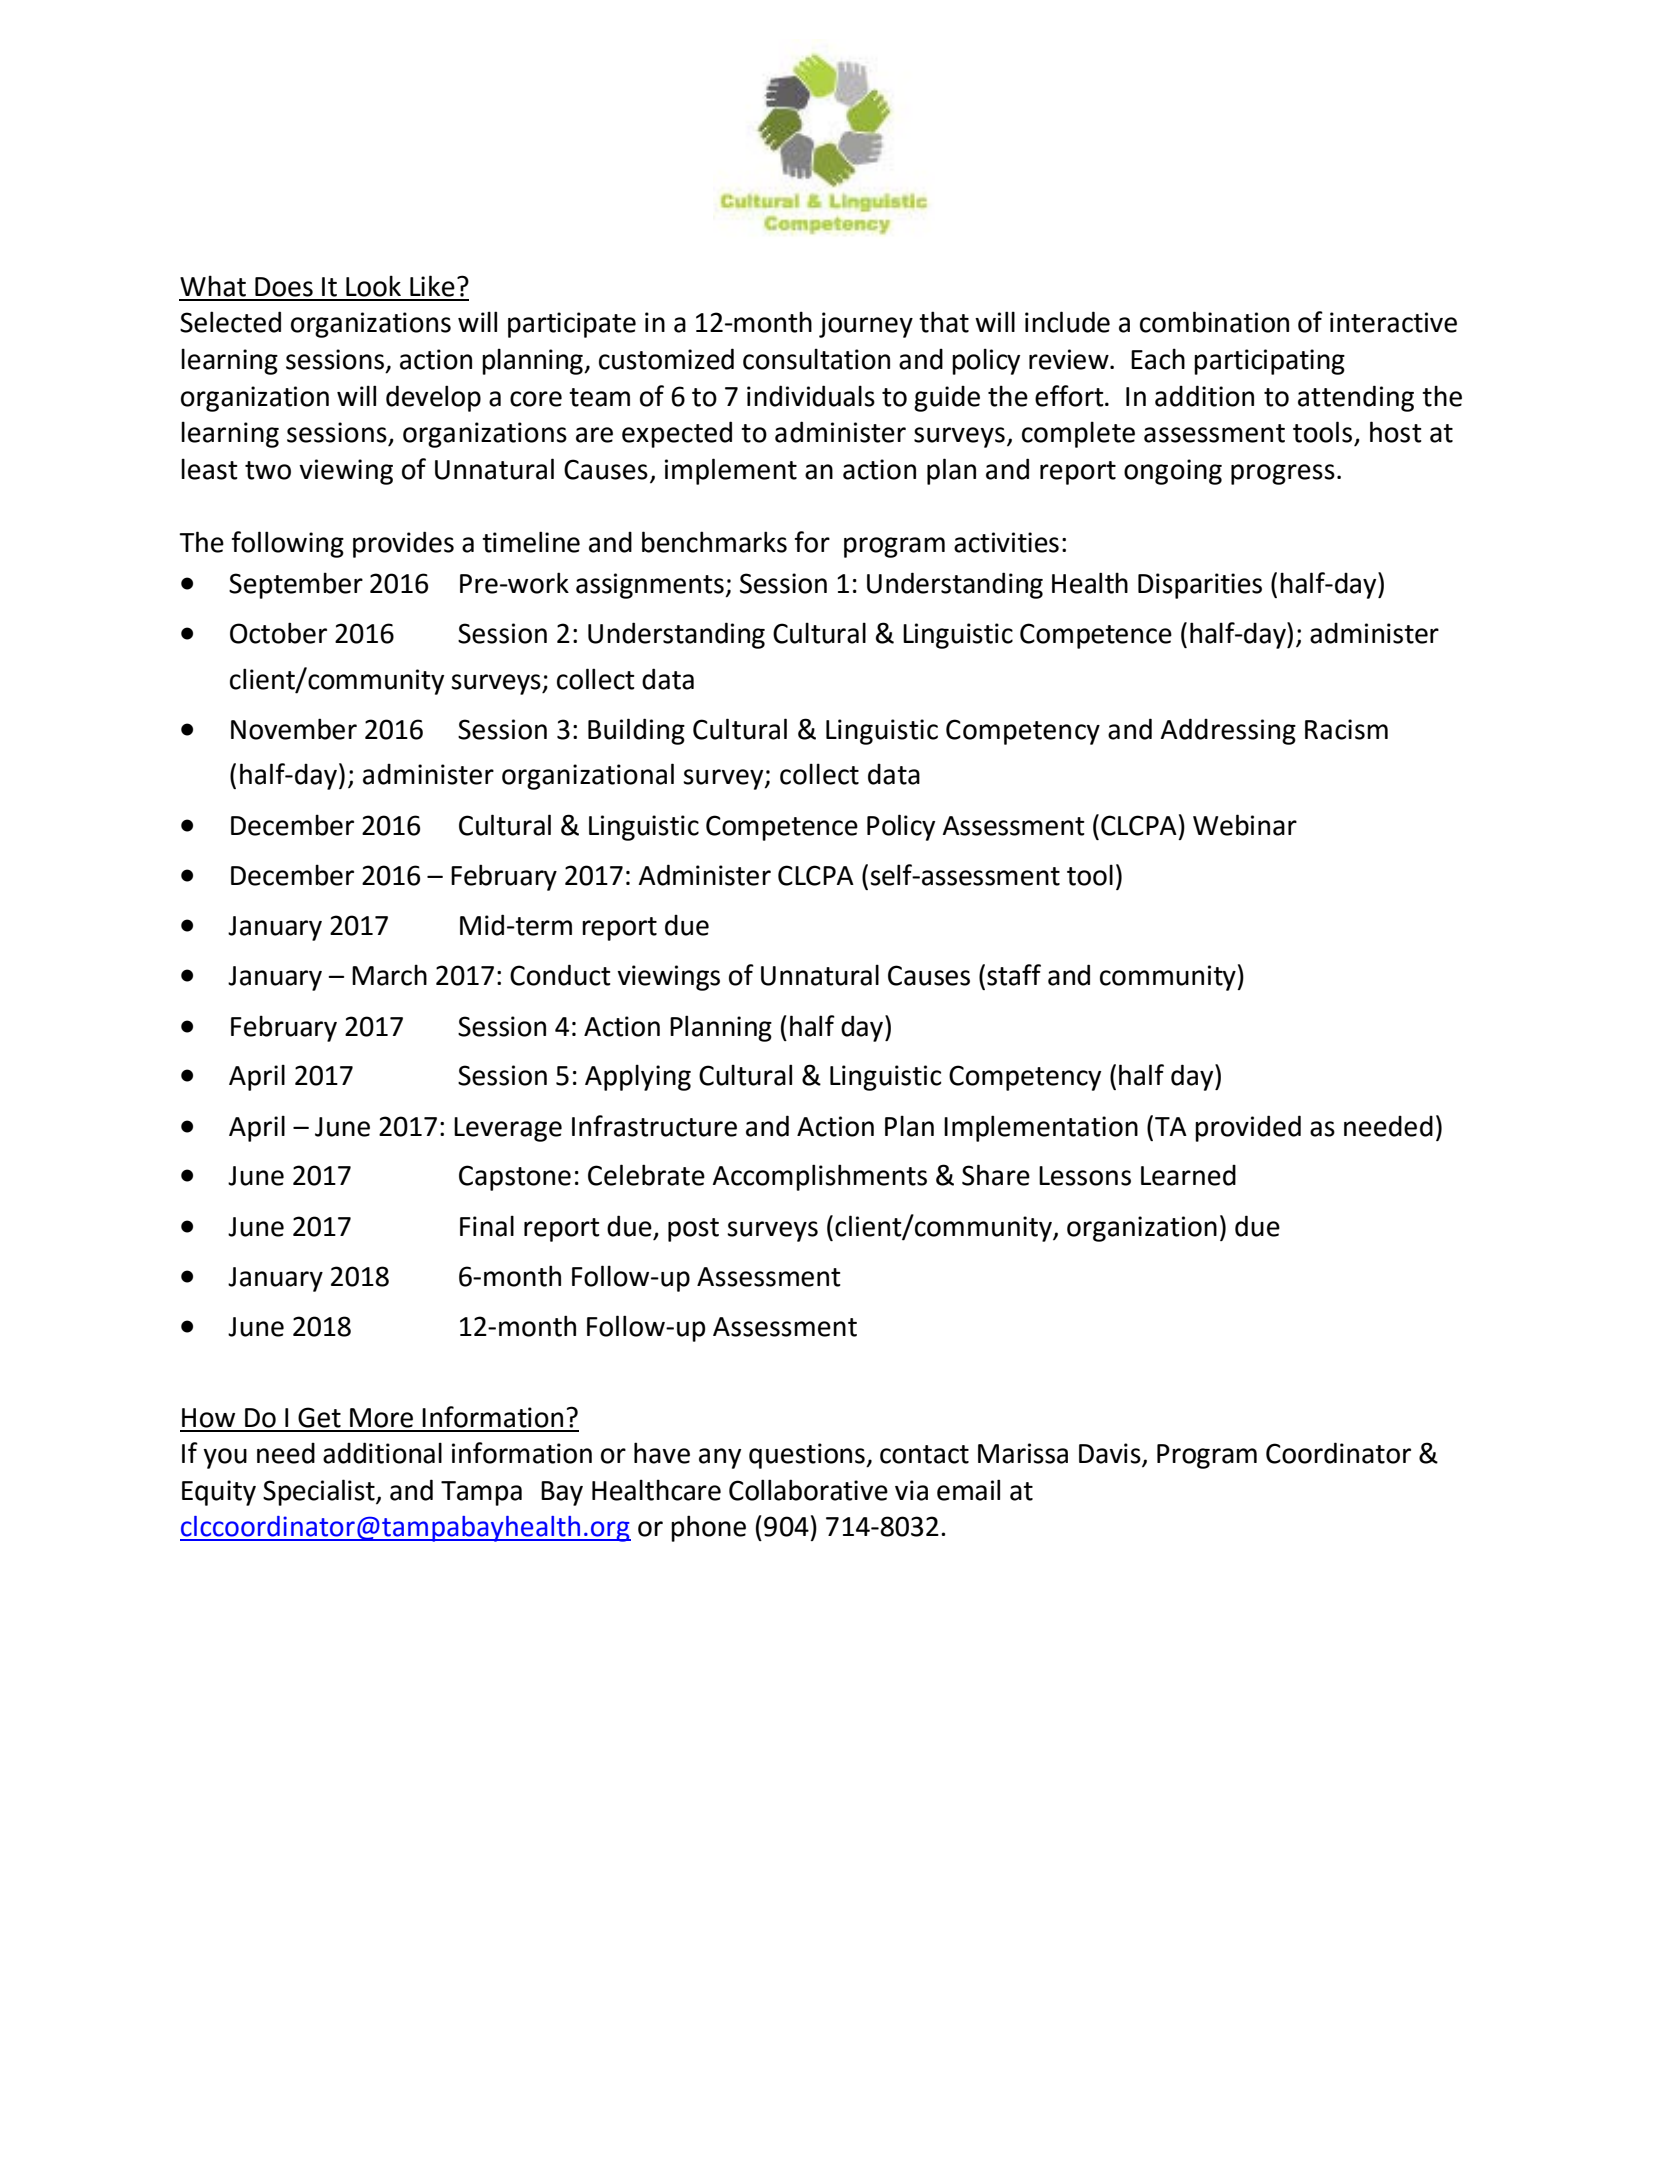  Describe the element at coordinates (1014, 975) in the image. I see `staff` at that location.
